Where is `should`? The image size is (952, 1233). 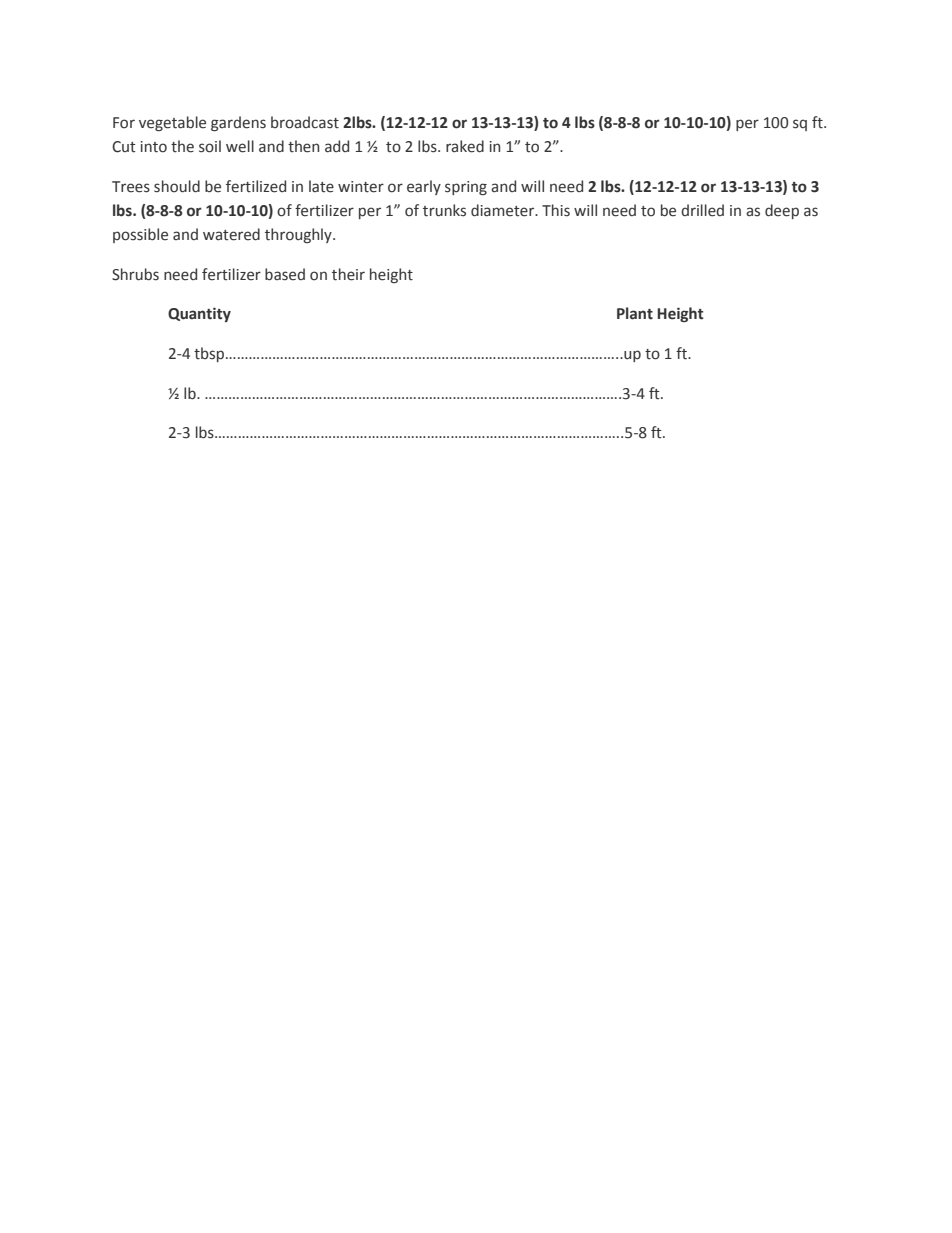 should is located at coordinates (177, 186).
